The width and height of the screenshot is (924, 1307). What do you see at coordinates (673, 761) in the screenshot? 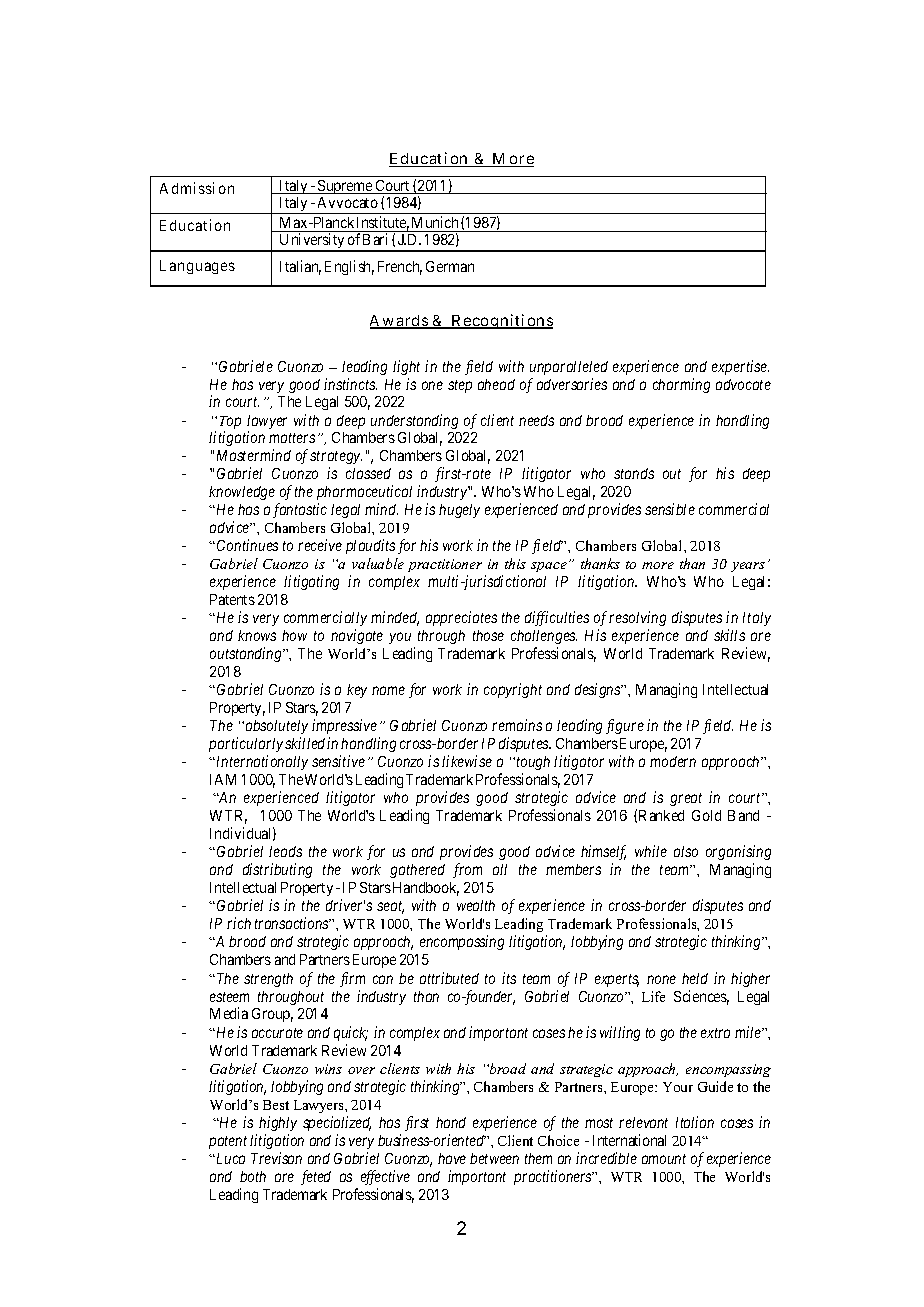
I see `modern` at bounding box center [673, 761].
